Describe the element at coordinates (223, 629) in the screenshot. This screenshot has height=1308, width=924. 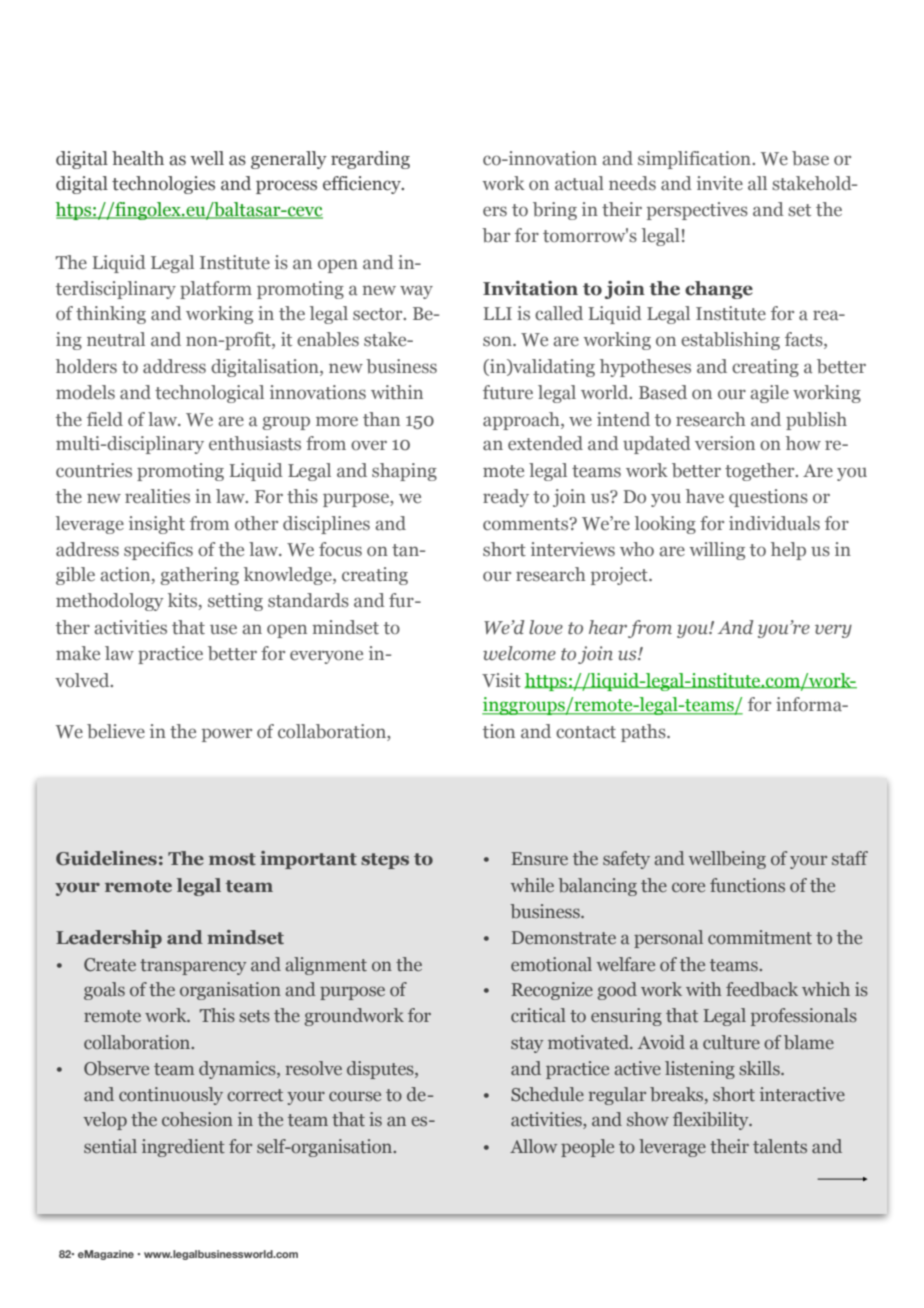
I see `use` at that location.
